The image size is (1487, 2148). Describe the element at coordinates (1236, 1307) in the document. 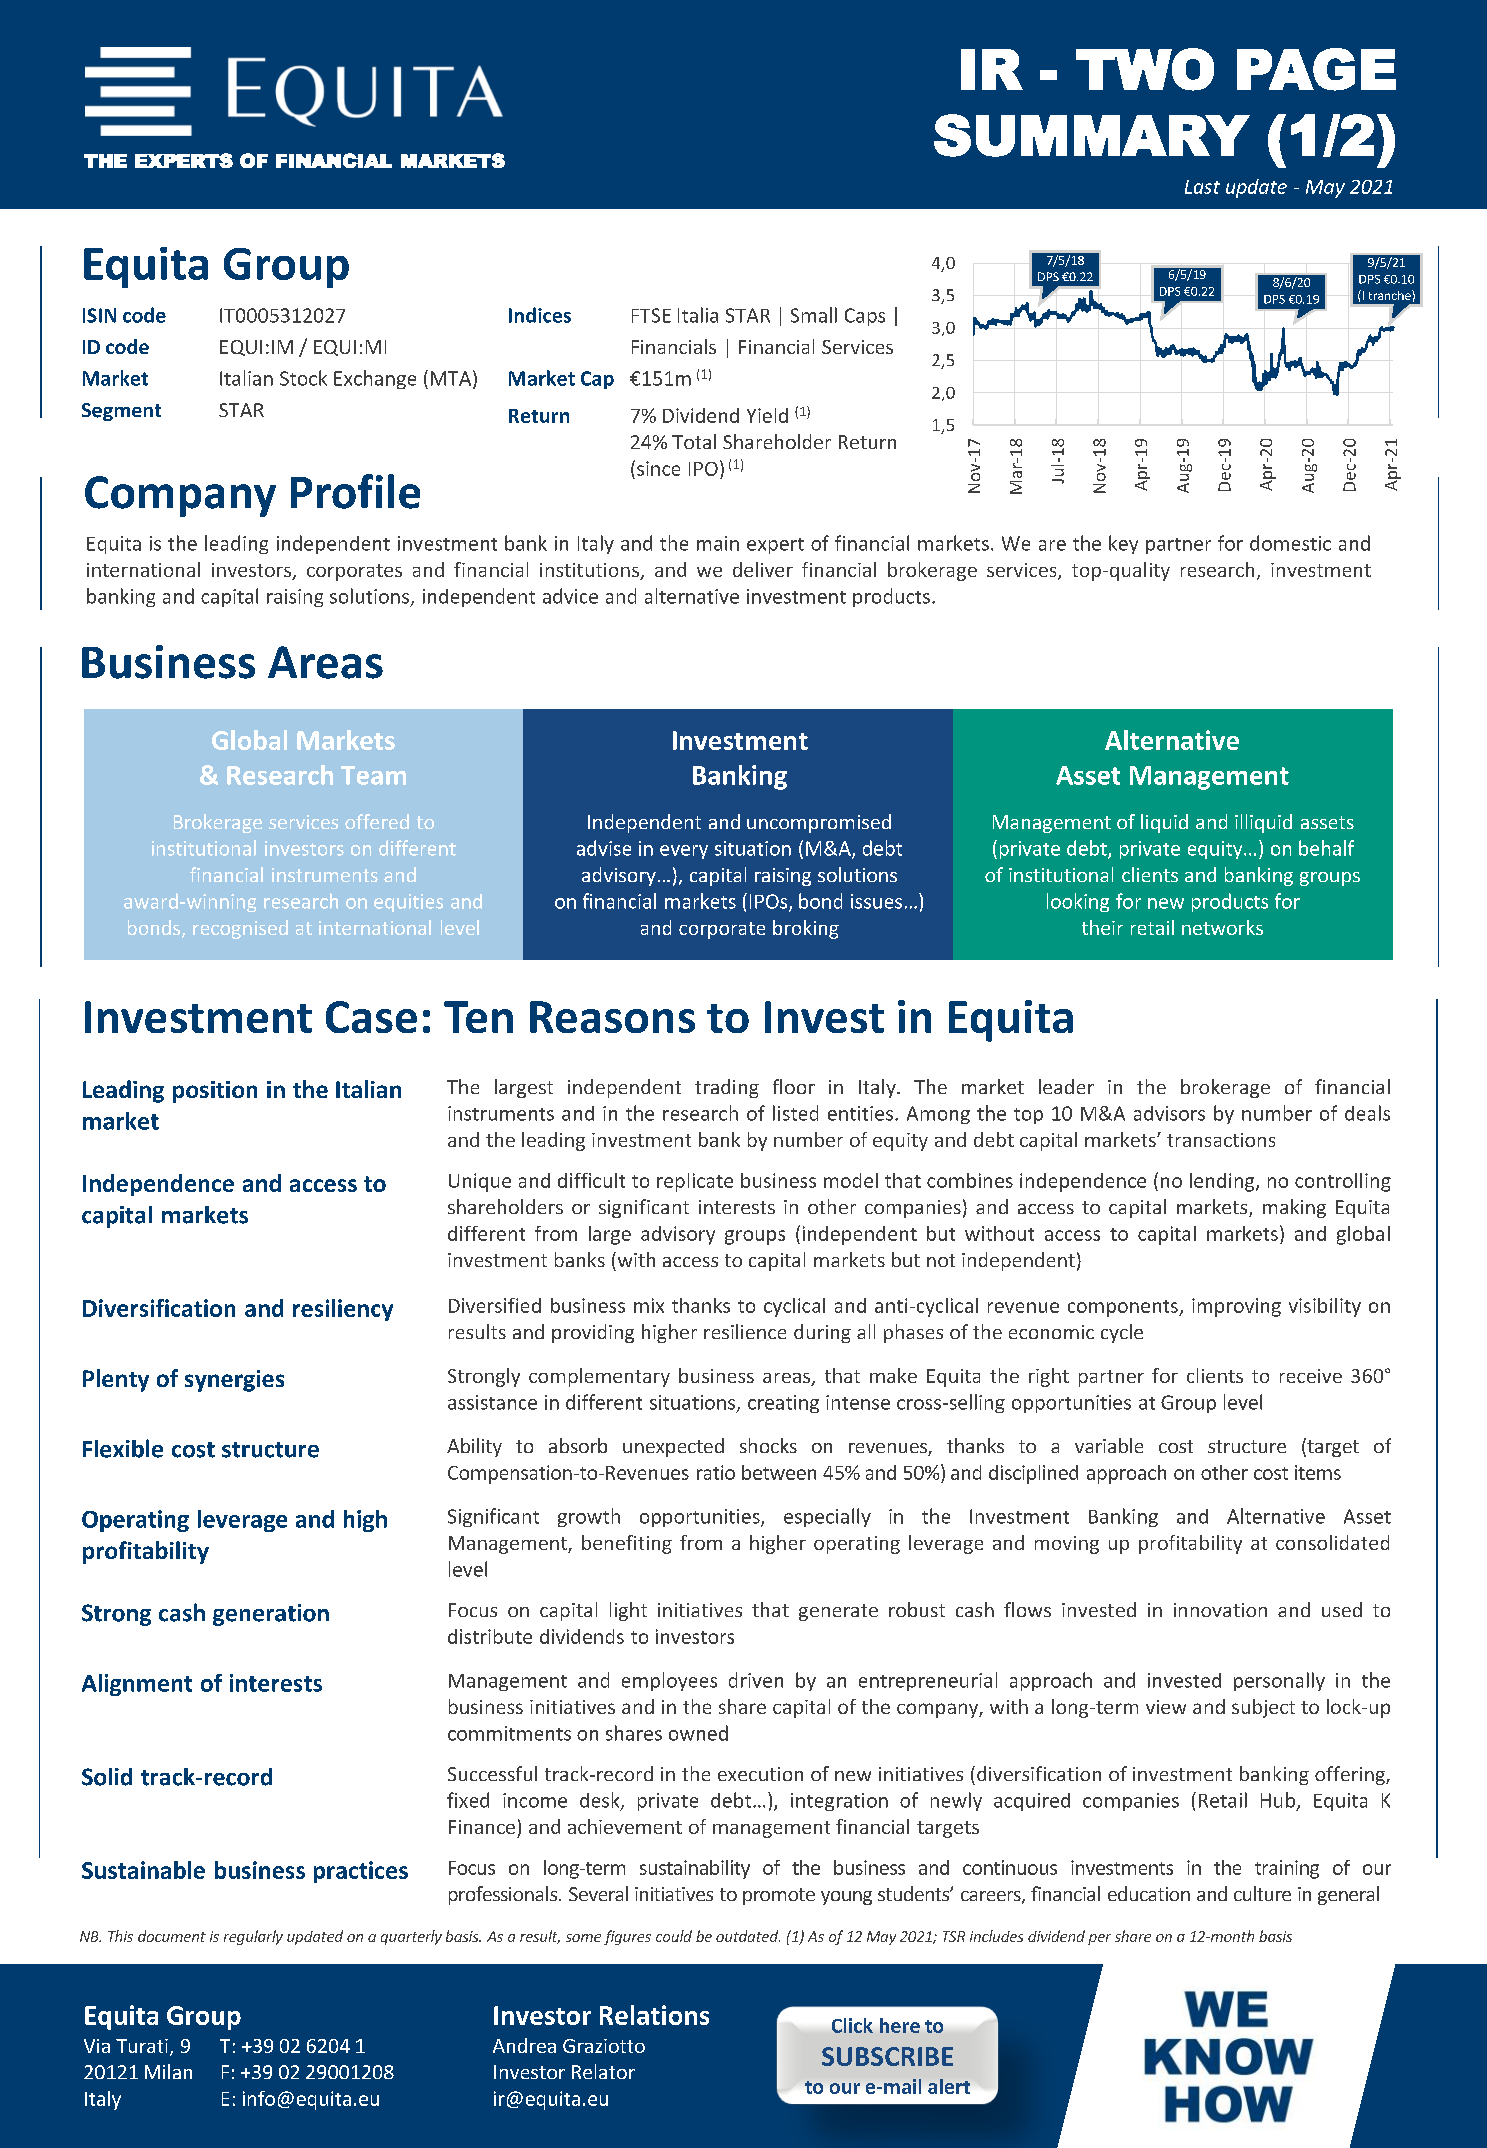

I see `improving` at that location.
